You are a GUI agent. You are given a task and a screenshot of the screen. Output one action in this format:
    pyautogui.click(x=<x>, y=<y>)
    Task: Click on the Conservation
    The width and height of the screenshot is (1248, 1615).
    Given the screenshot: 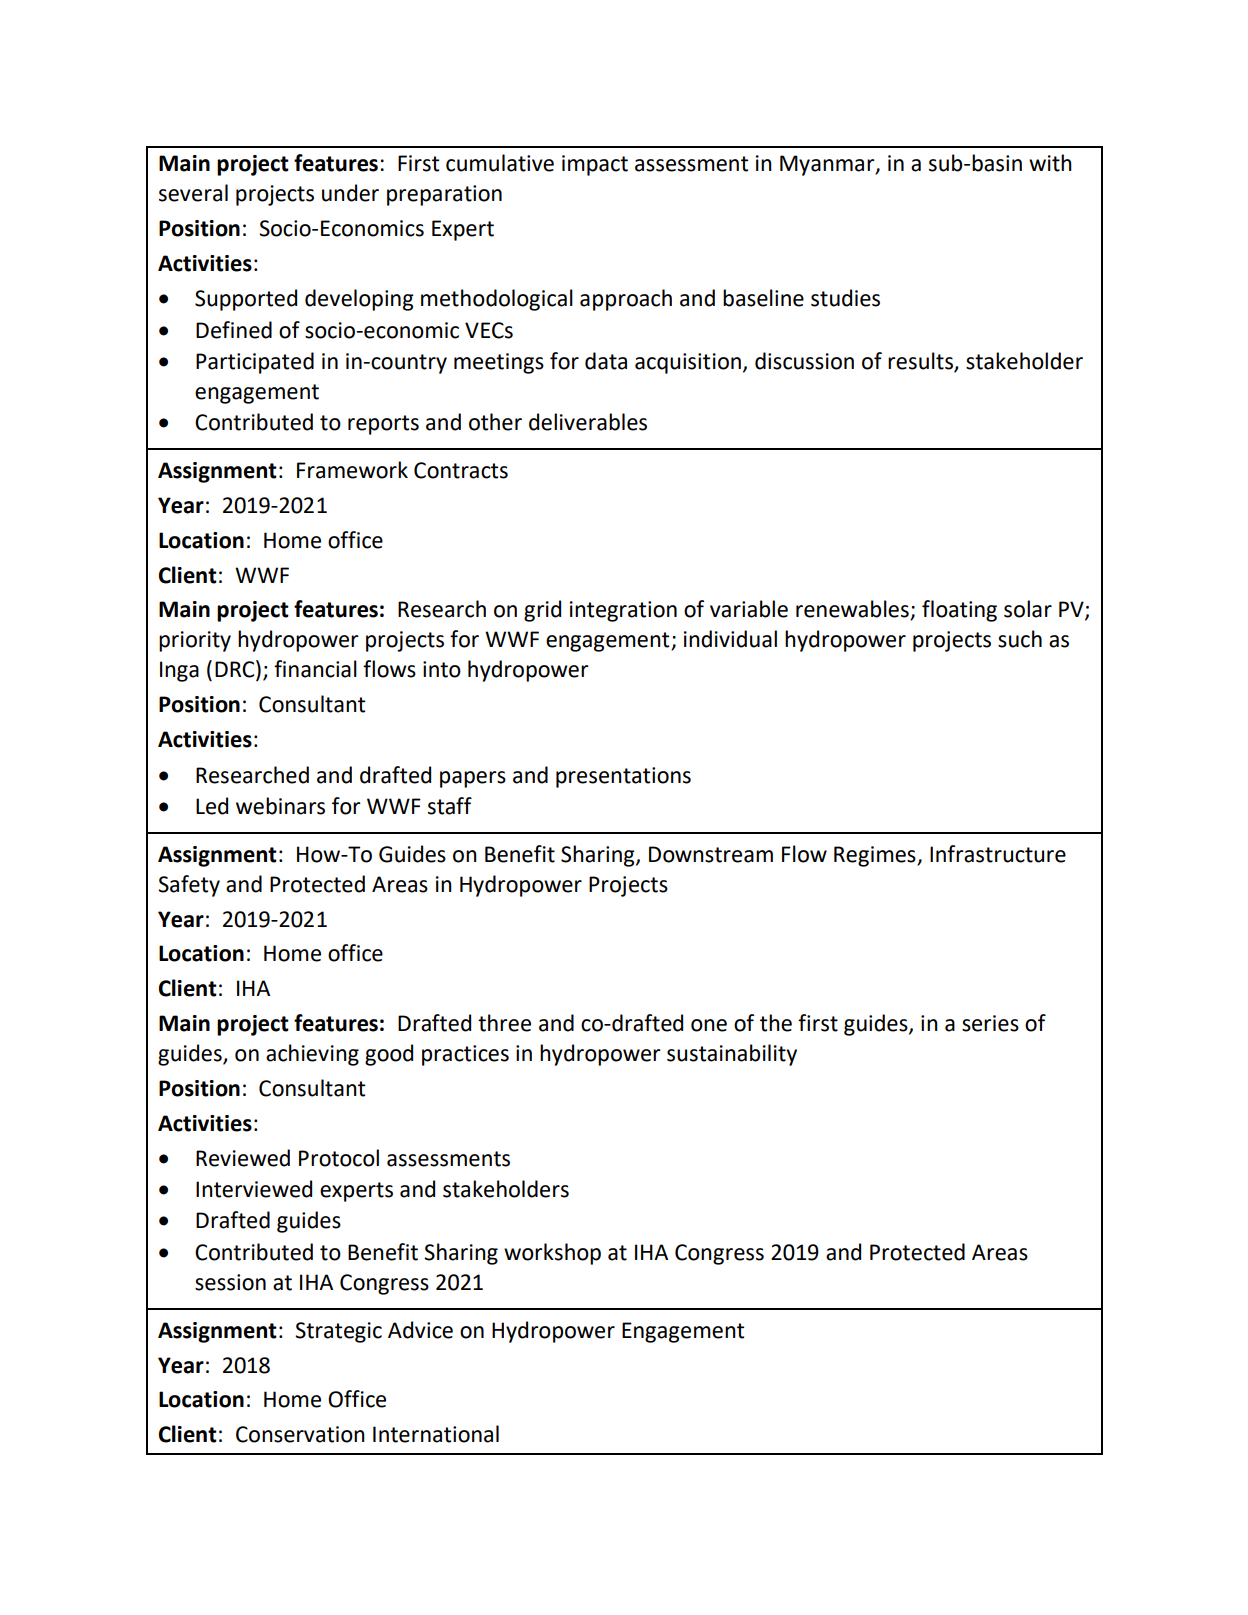 What is the action you would take?
    pyautogui.click(x=300, y=1434)
